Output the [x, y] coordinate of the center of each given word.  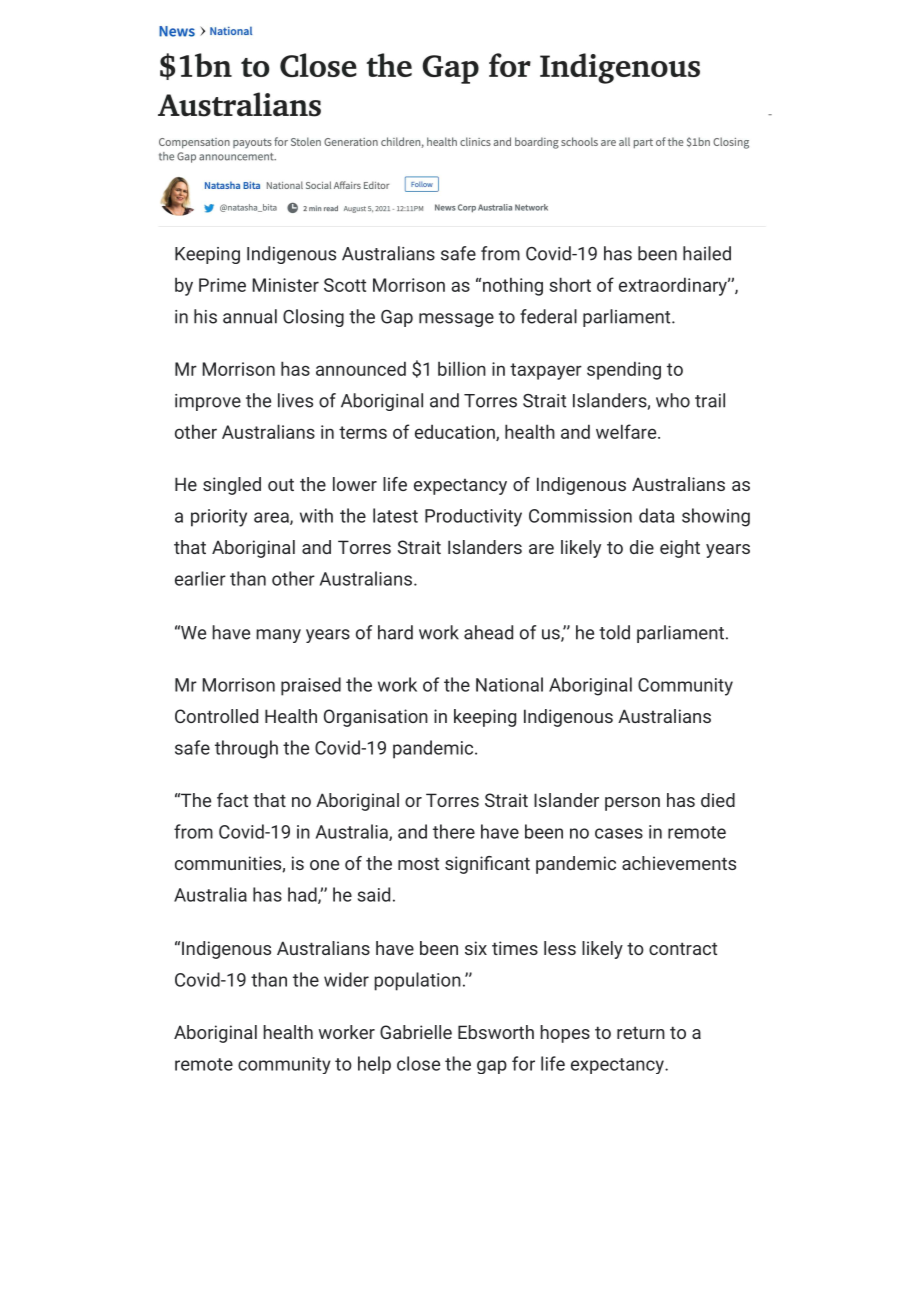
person [632, 804]
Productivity [473, 518]
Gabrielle [416, 1032]
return [641, 1032]
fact [232, 800]
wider [346, 979]
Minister [285, 285]
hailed [707, 253]
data [656, 515]
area [272, 518]
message [456, 320]
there [454, 831]
